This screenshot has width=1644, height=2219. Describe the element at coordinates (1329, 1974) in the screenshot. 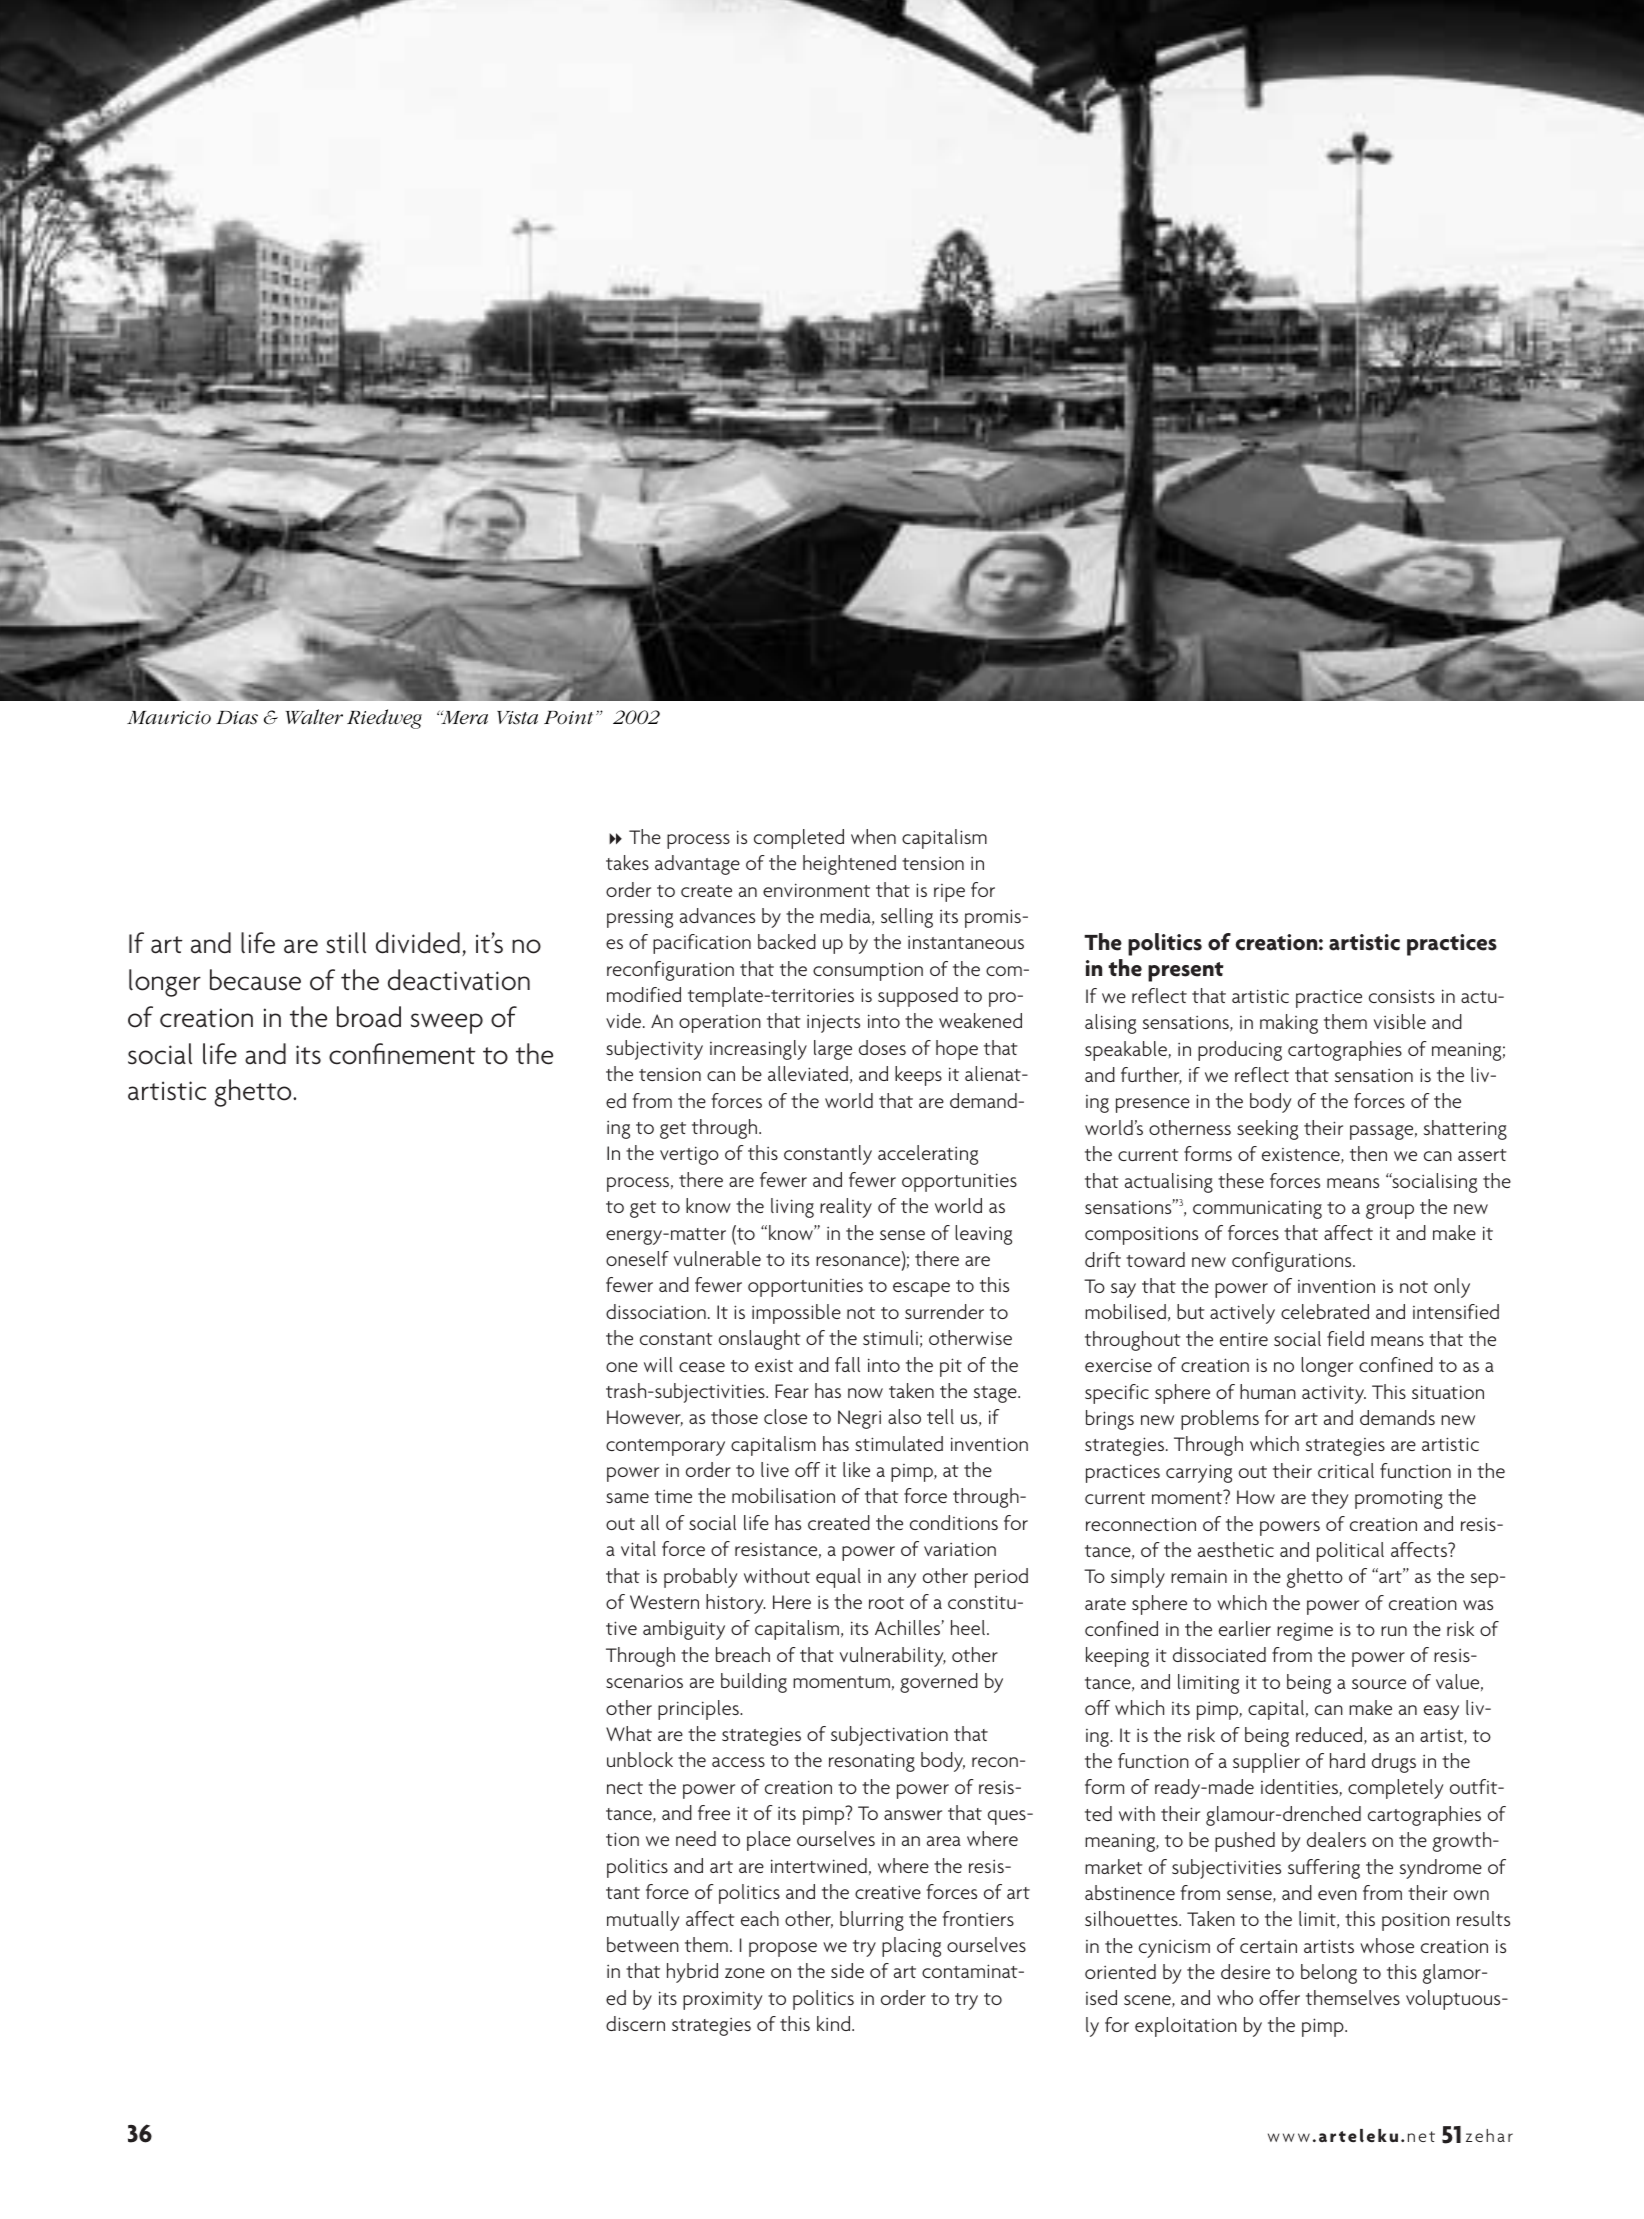

I see `belong` at that location.
